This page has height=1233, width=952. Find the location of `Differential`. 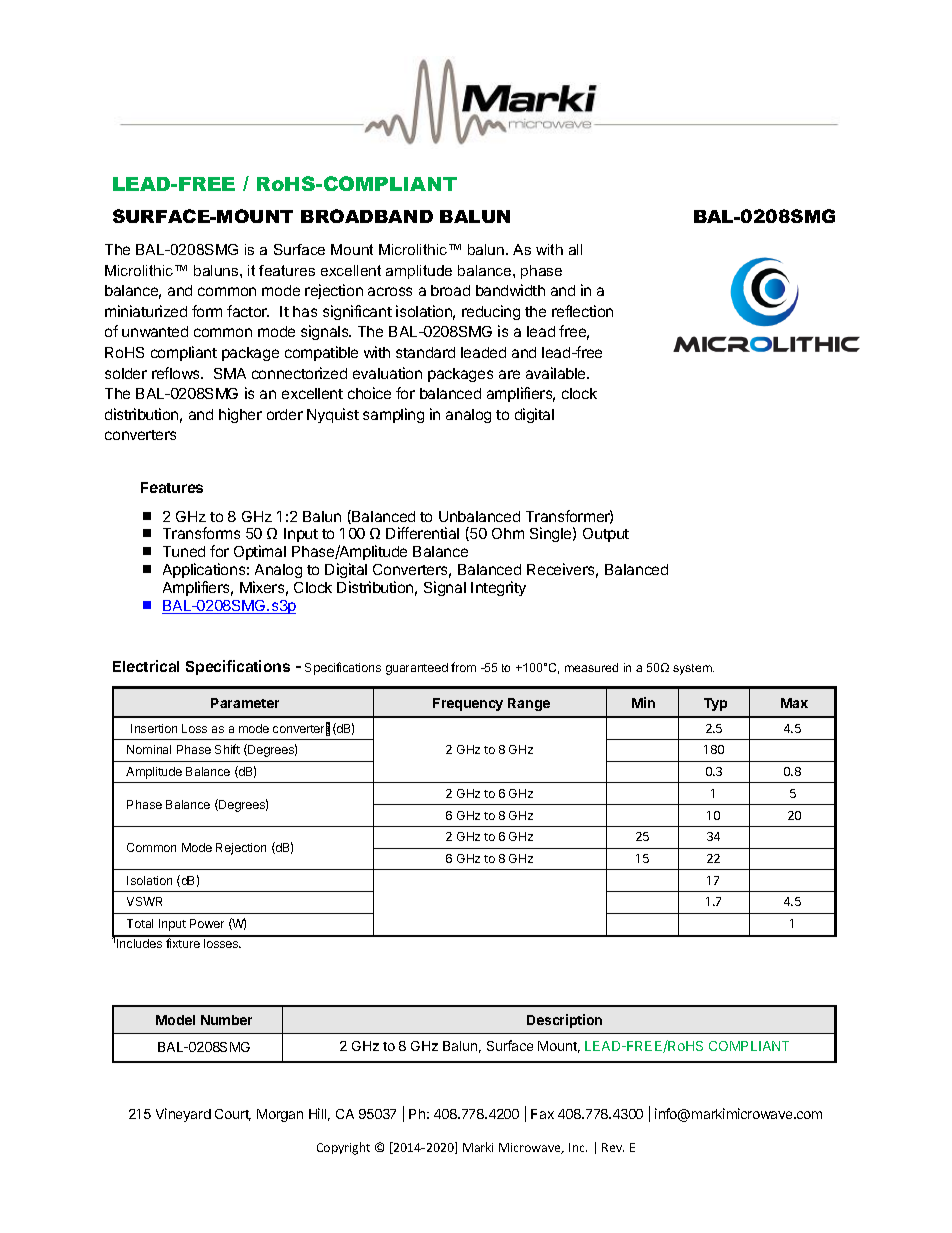

Differential is located at coordinates (422, 533).
